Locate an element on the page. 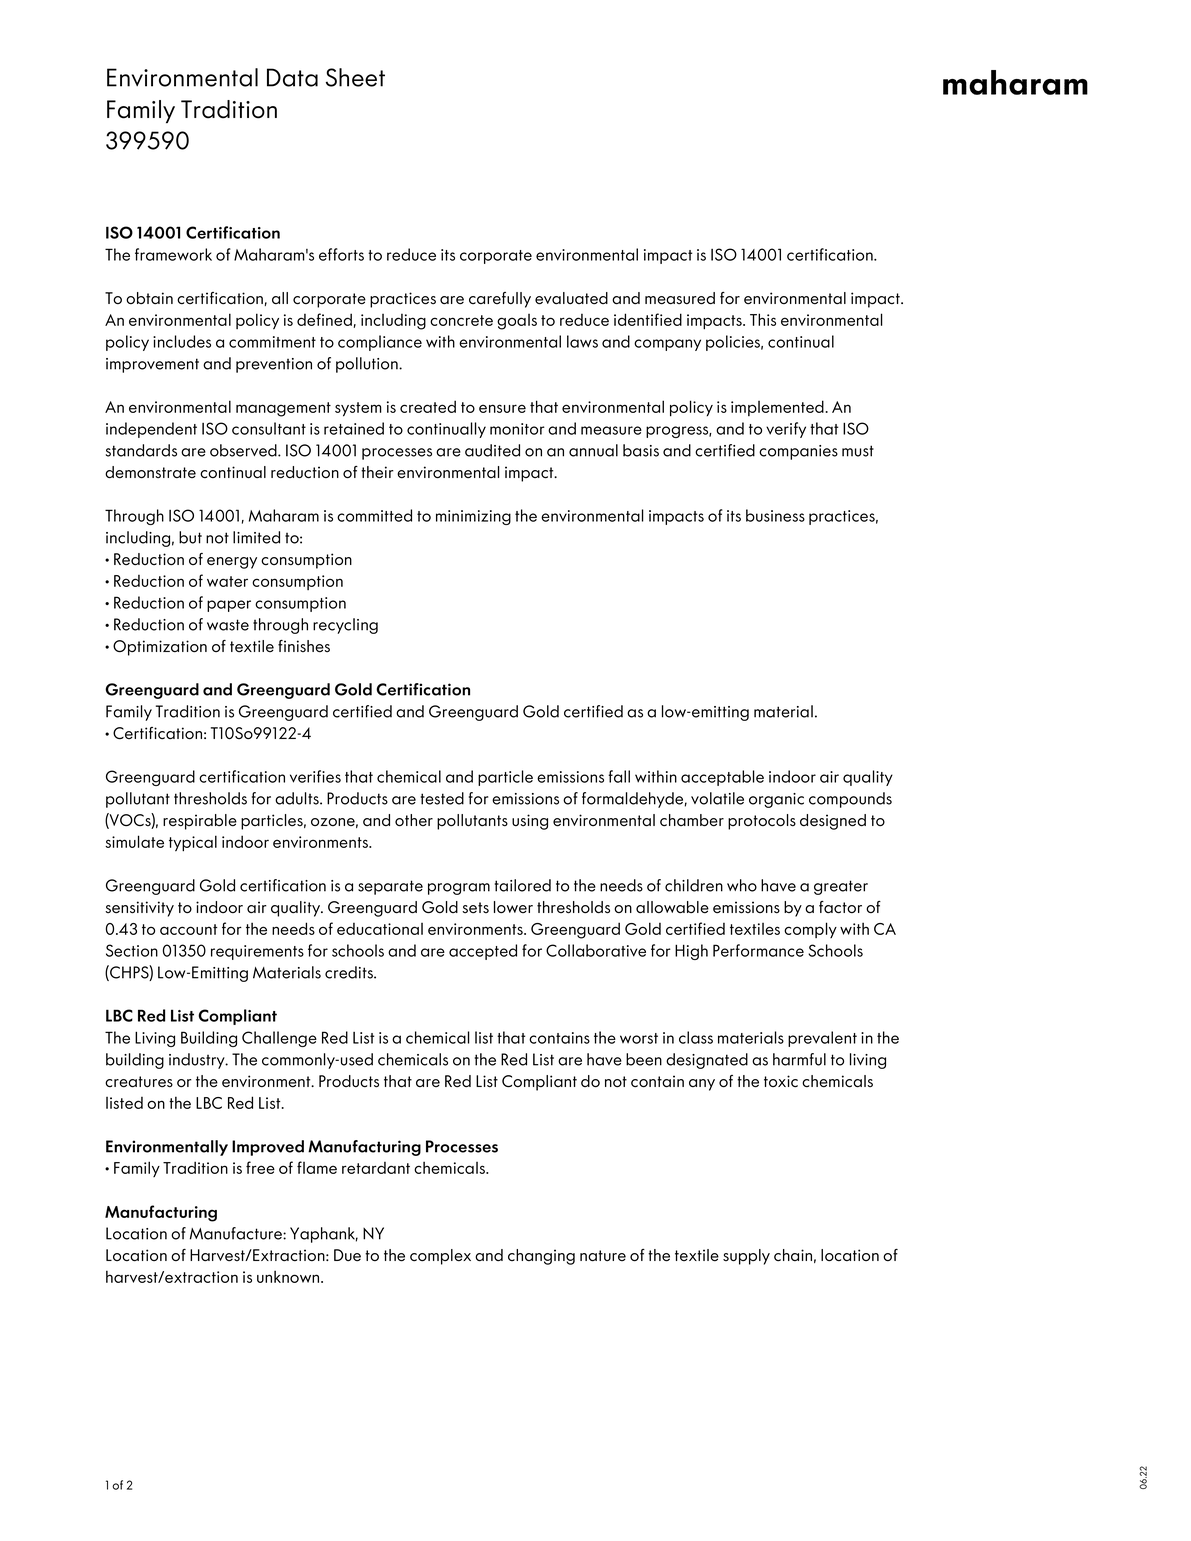  Manufacture is located at coordinates (237, 1233).
